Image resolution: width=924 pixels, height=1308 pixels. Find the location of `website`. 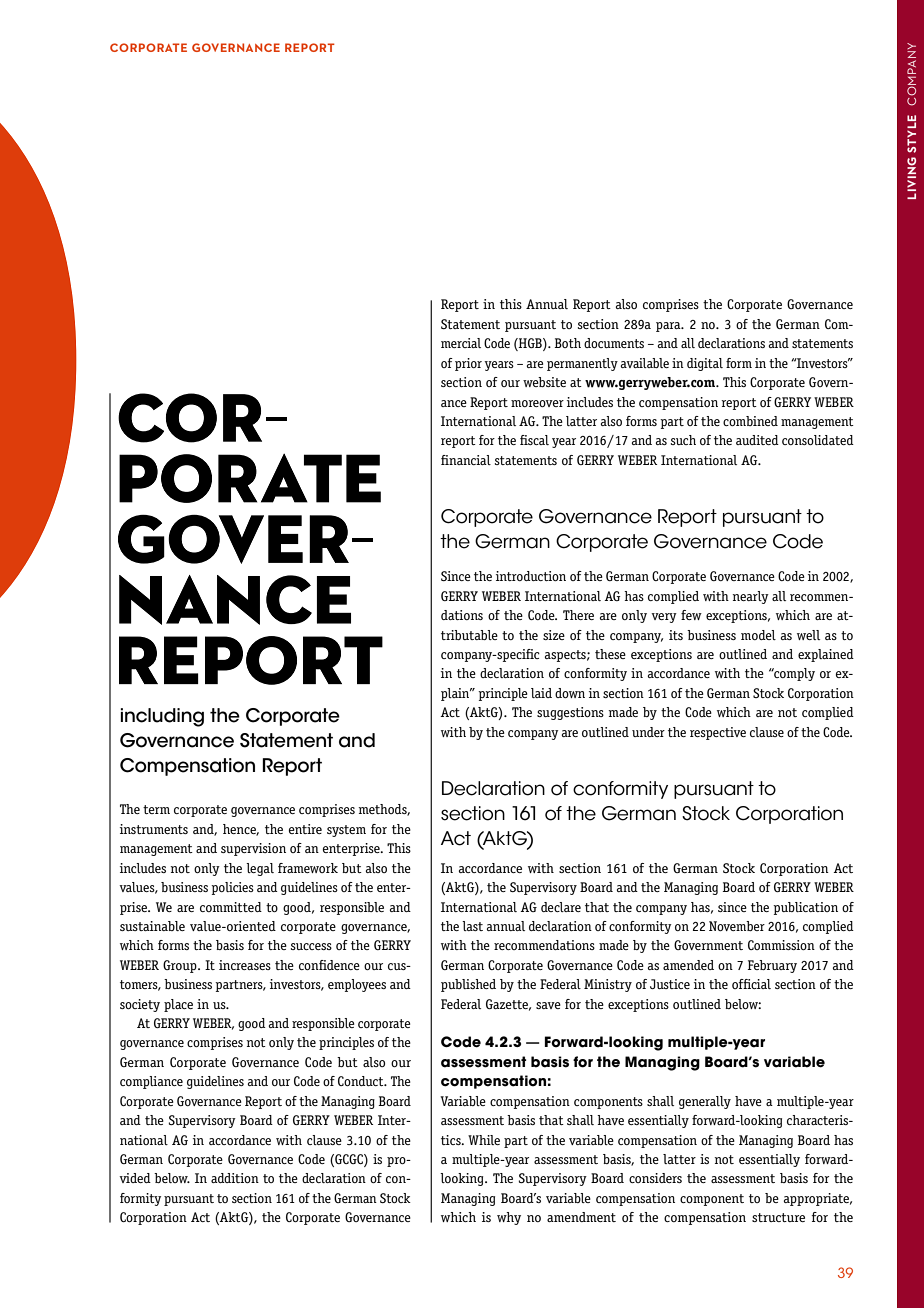

website is located at coordinates (544, 382).
